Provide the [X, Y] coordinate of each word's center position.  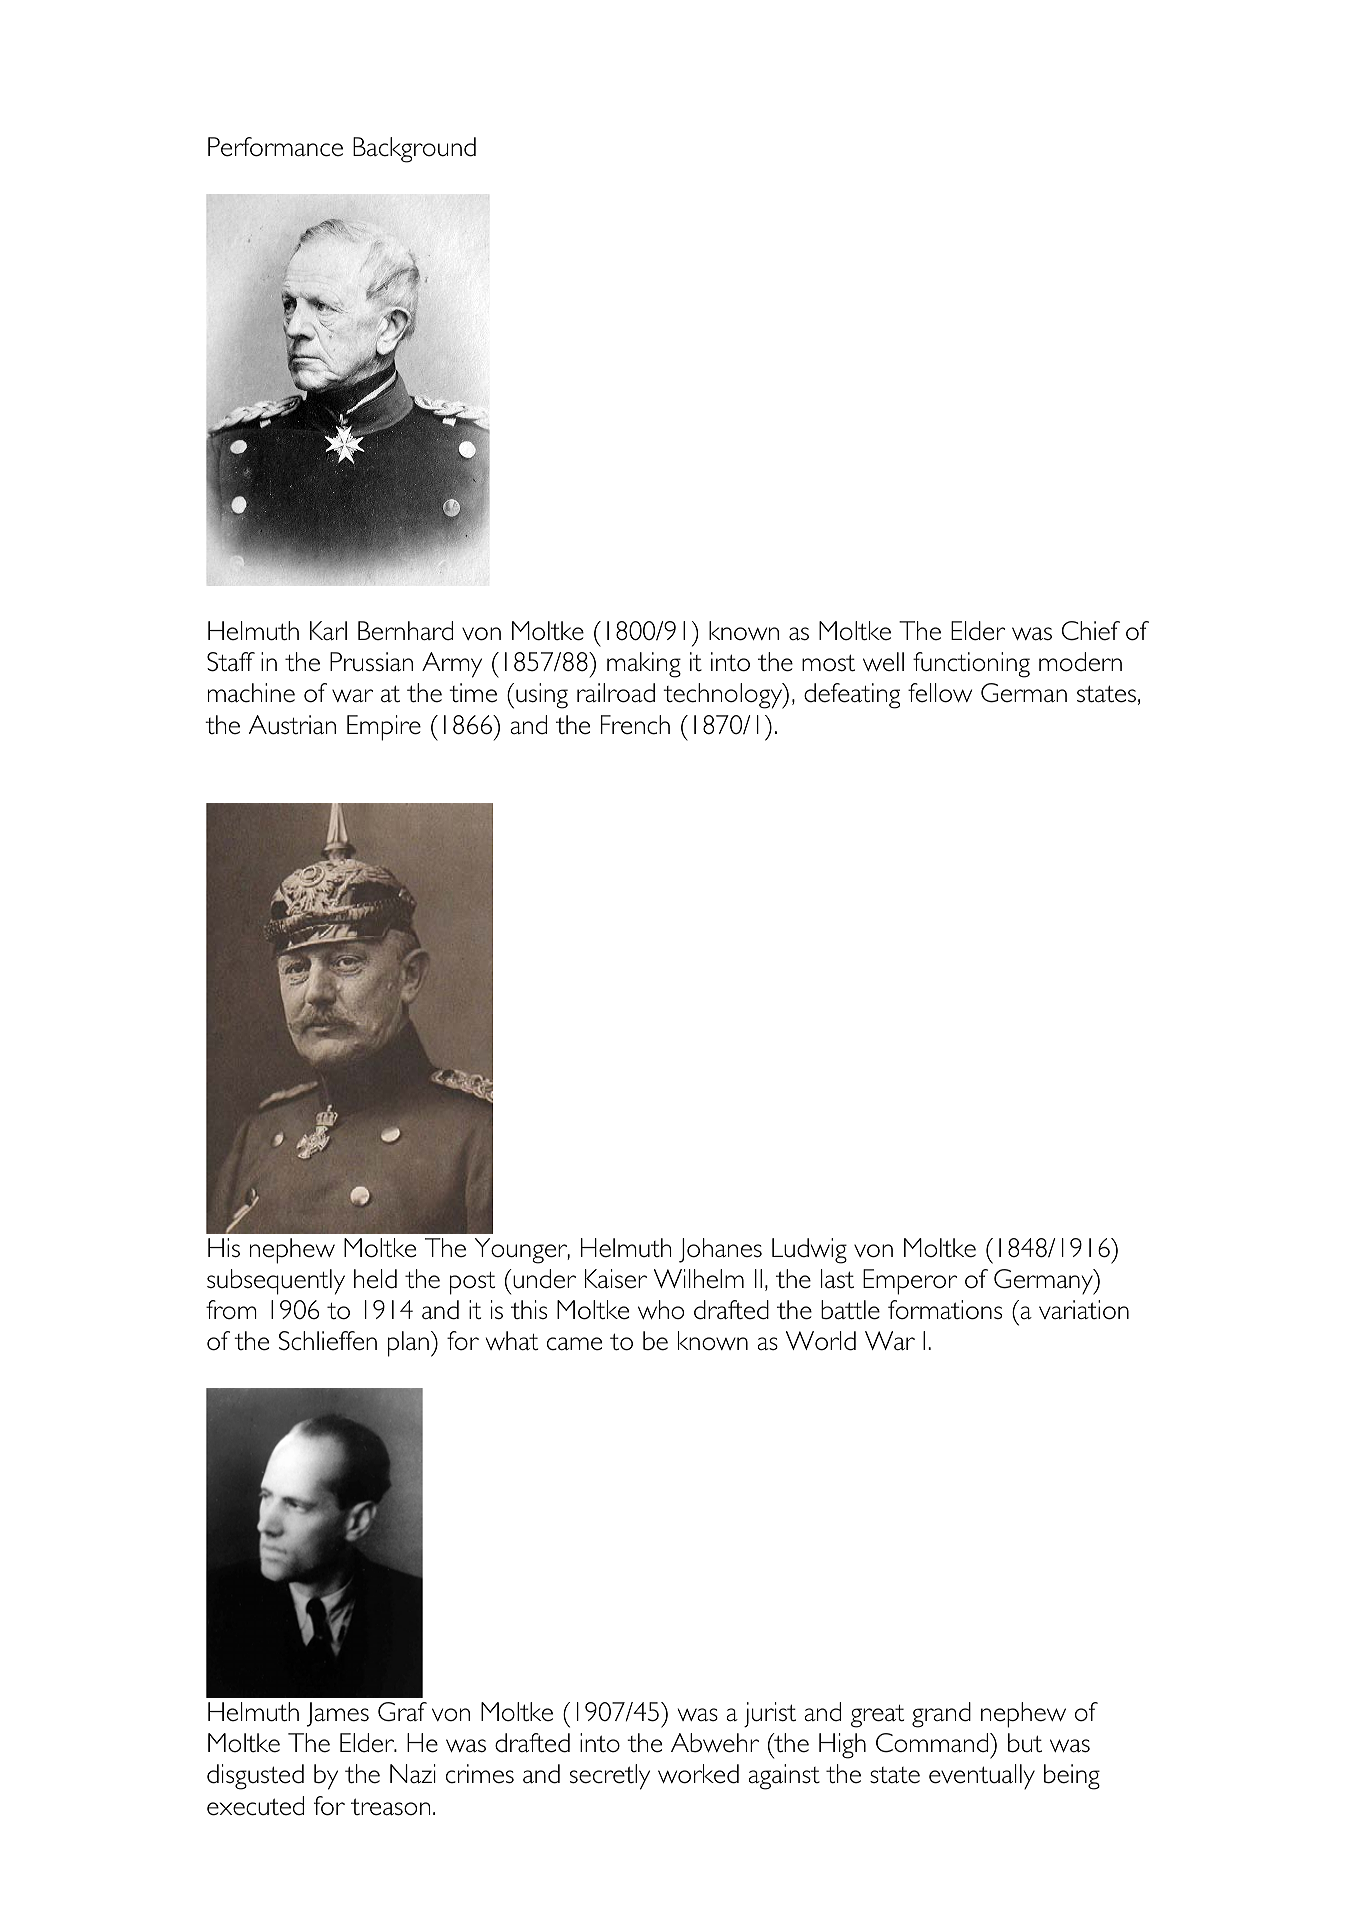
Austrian [292, 725]
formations [945, 1310]
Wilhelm [699, 1279]
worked [698, 1774]
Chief [1091, 631]
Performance [275, 147]
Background [414, 150]
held [375, 1279]
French [635, 725]
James [338, 1714]
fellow [940, 693]
